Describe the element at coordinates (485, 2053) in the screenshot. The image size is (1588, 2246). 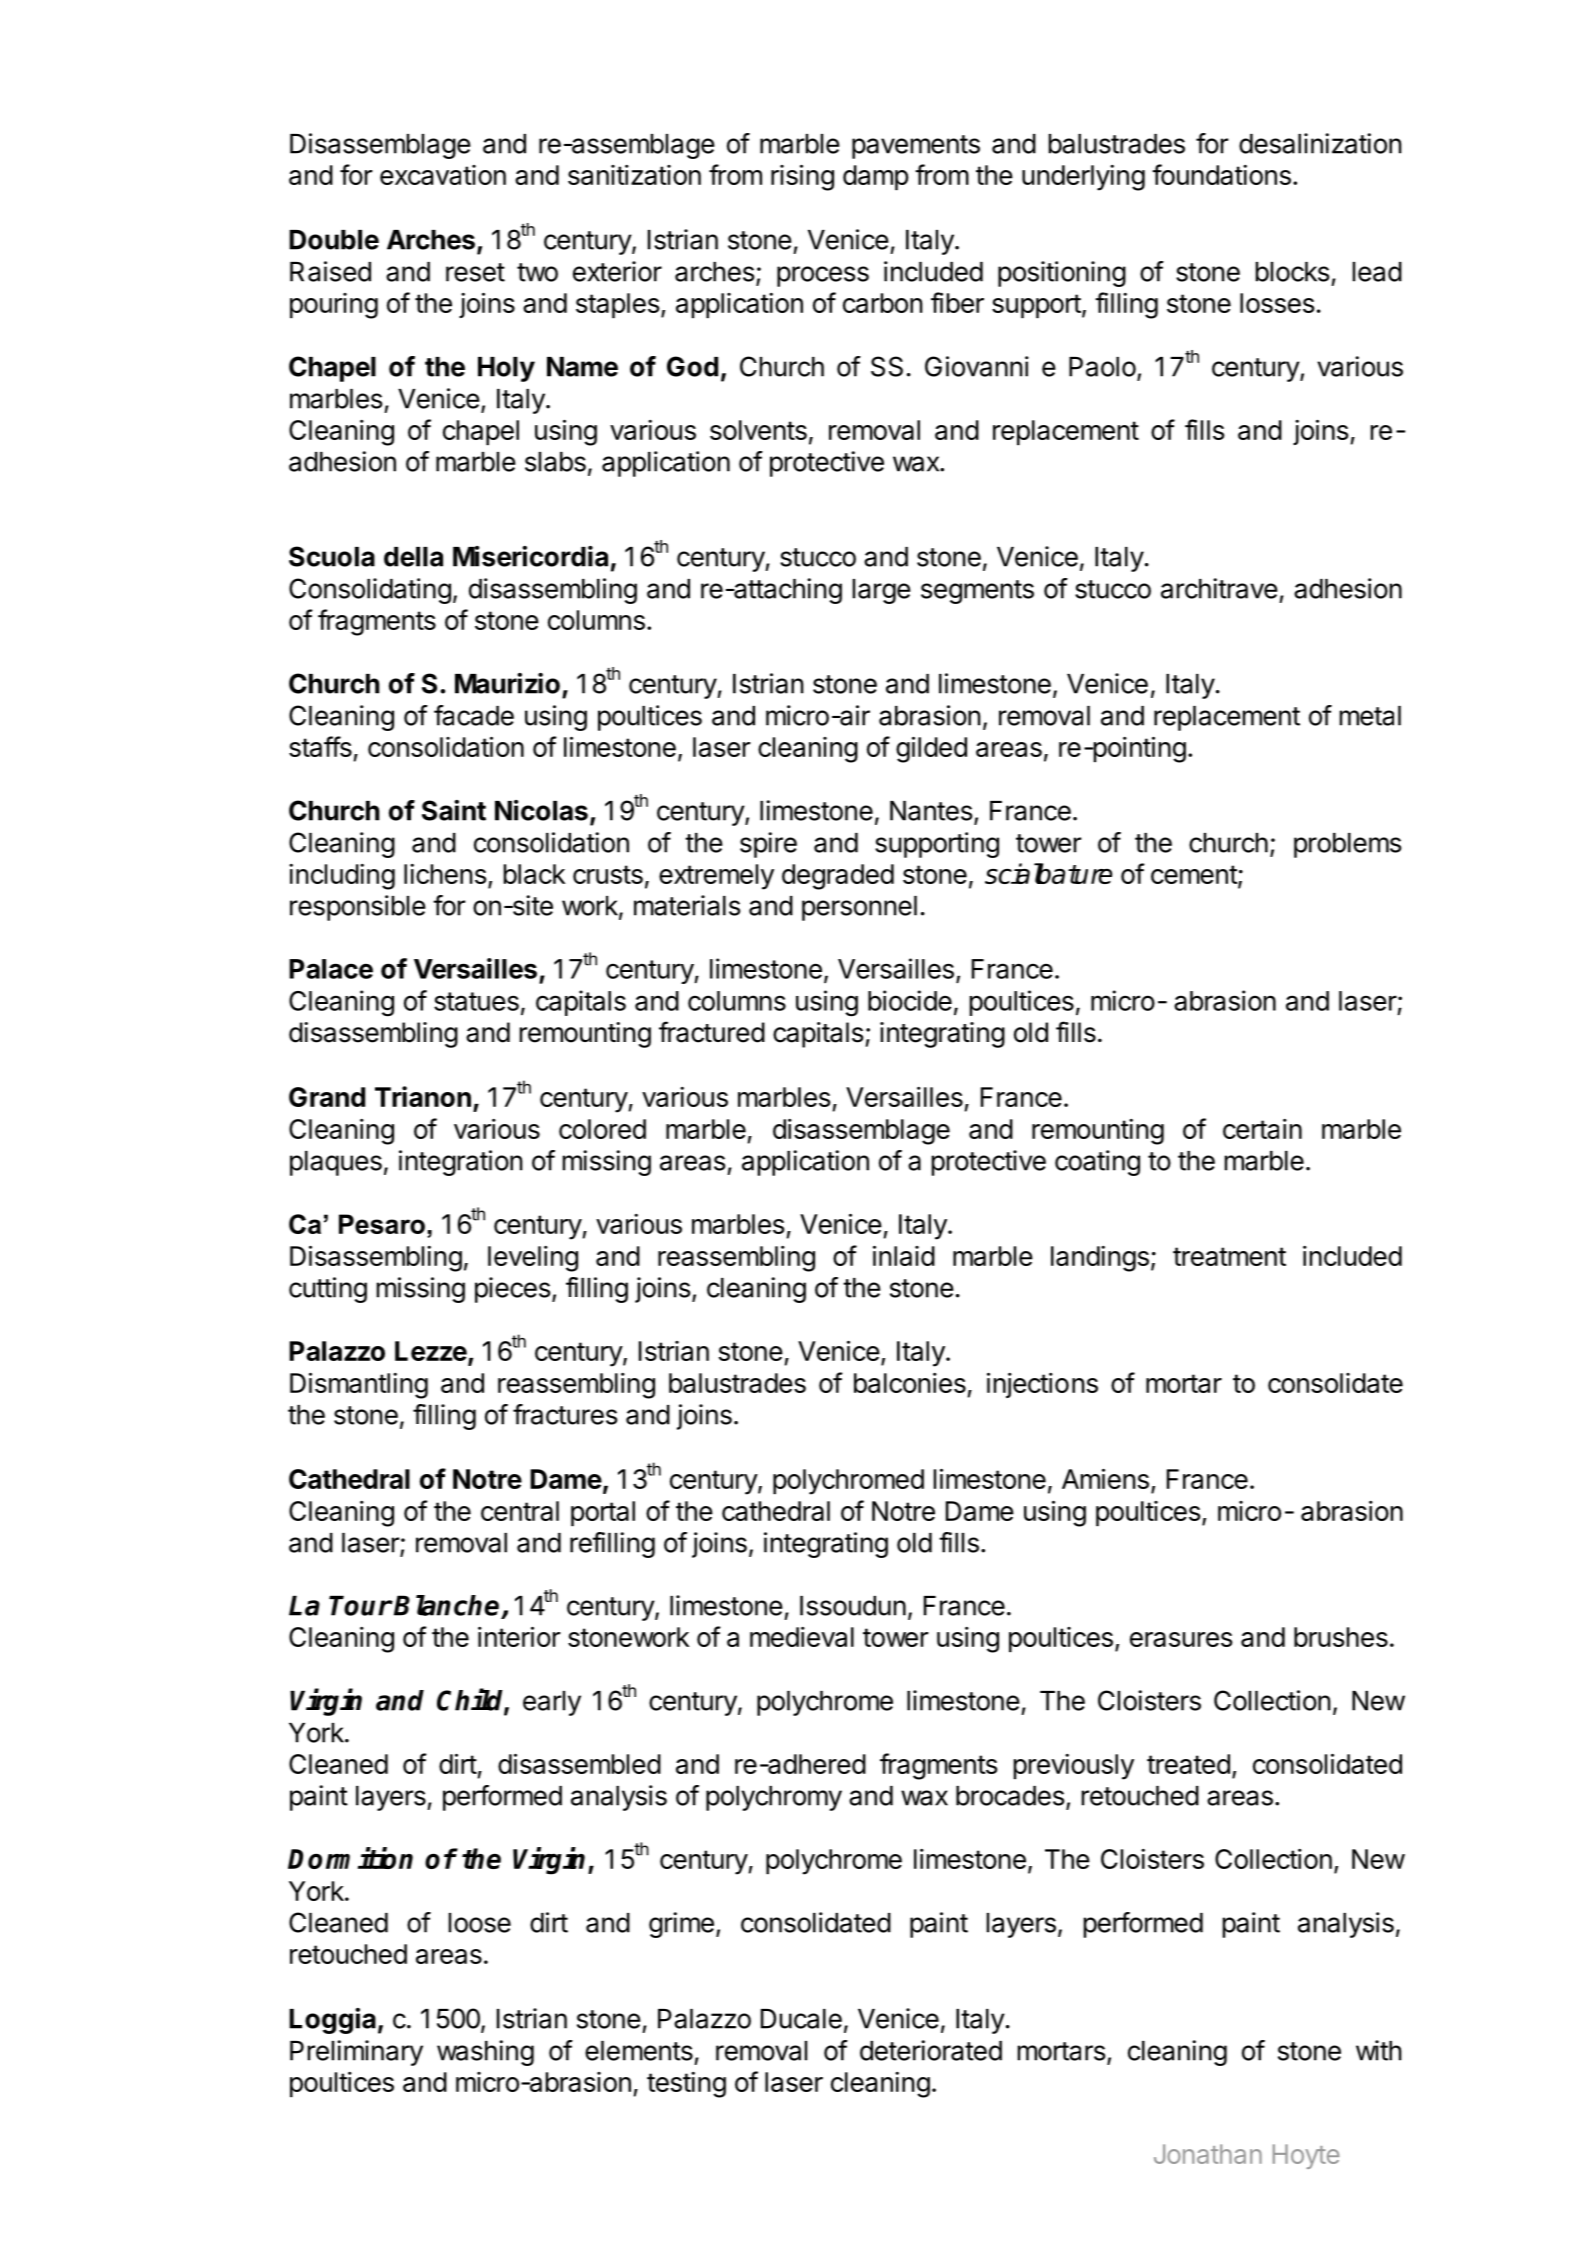
I see `washing` at that location.
